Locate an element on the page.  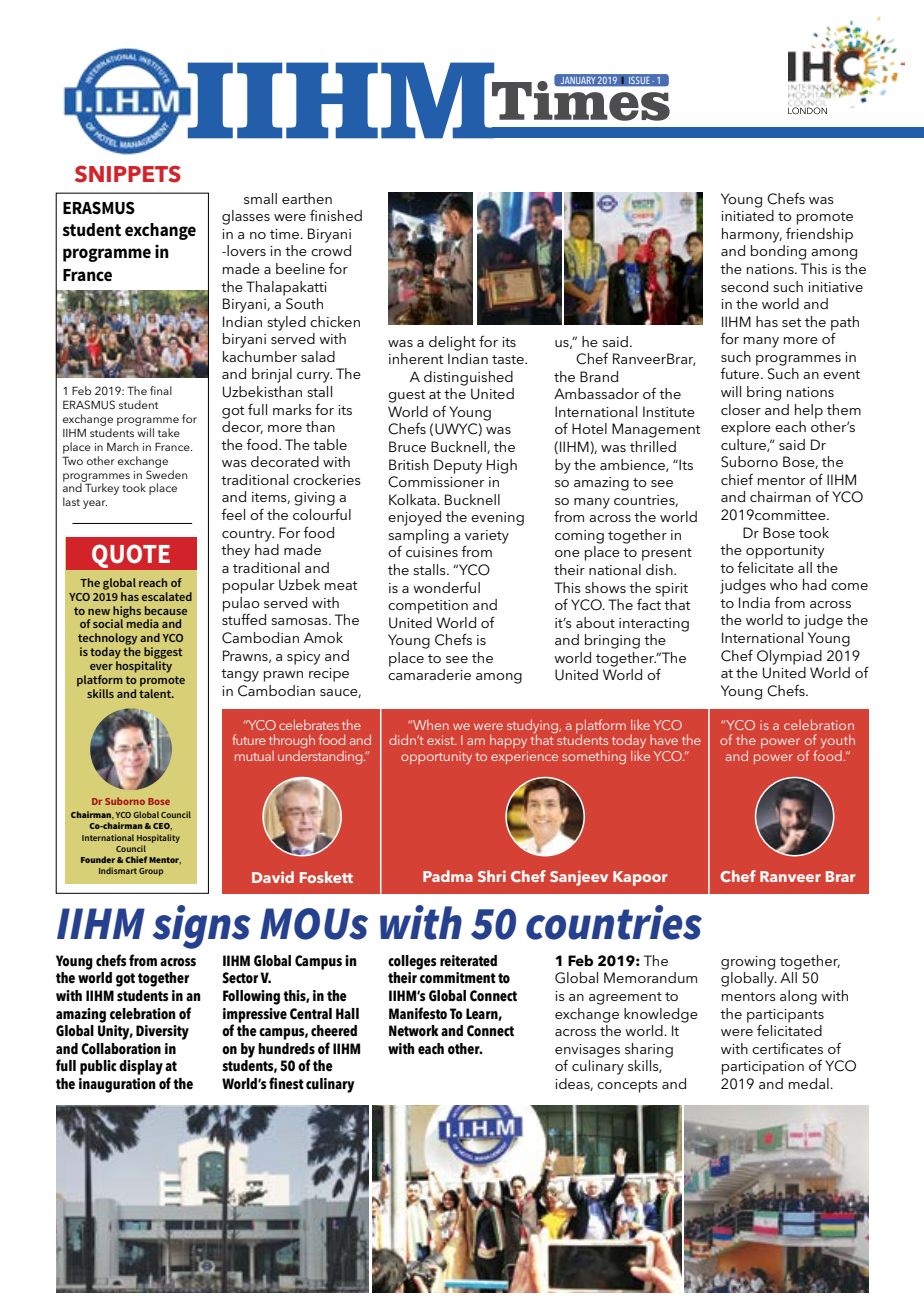
initiated is located at coordinates (747, 215).
